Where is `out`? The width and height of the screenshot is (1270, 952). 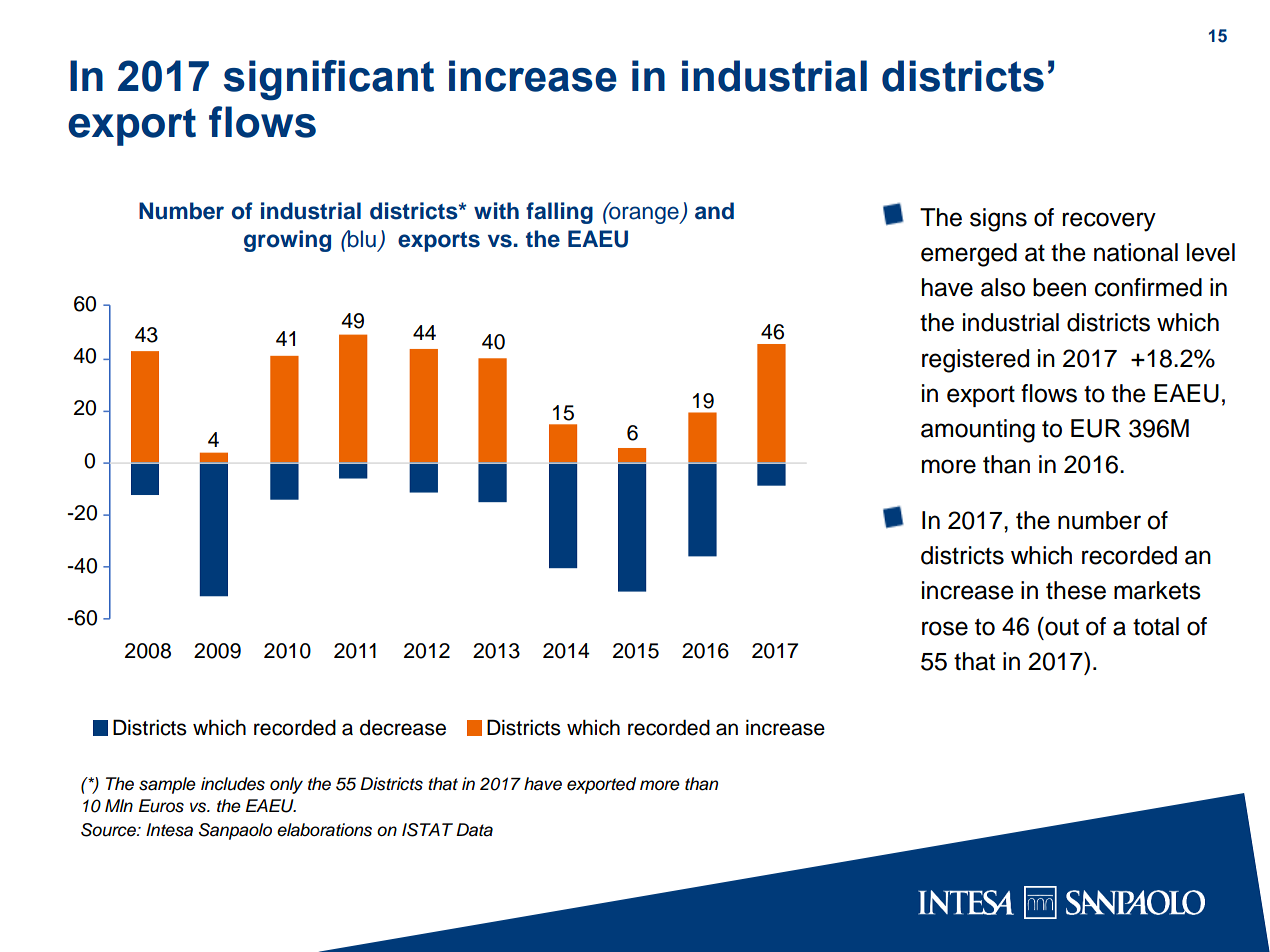 out is located at coordinates (1061, 626).
